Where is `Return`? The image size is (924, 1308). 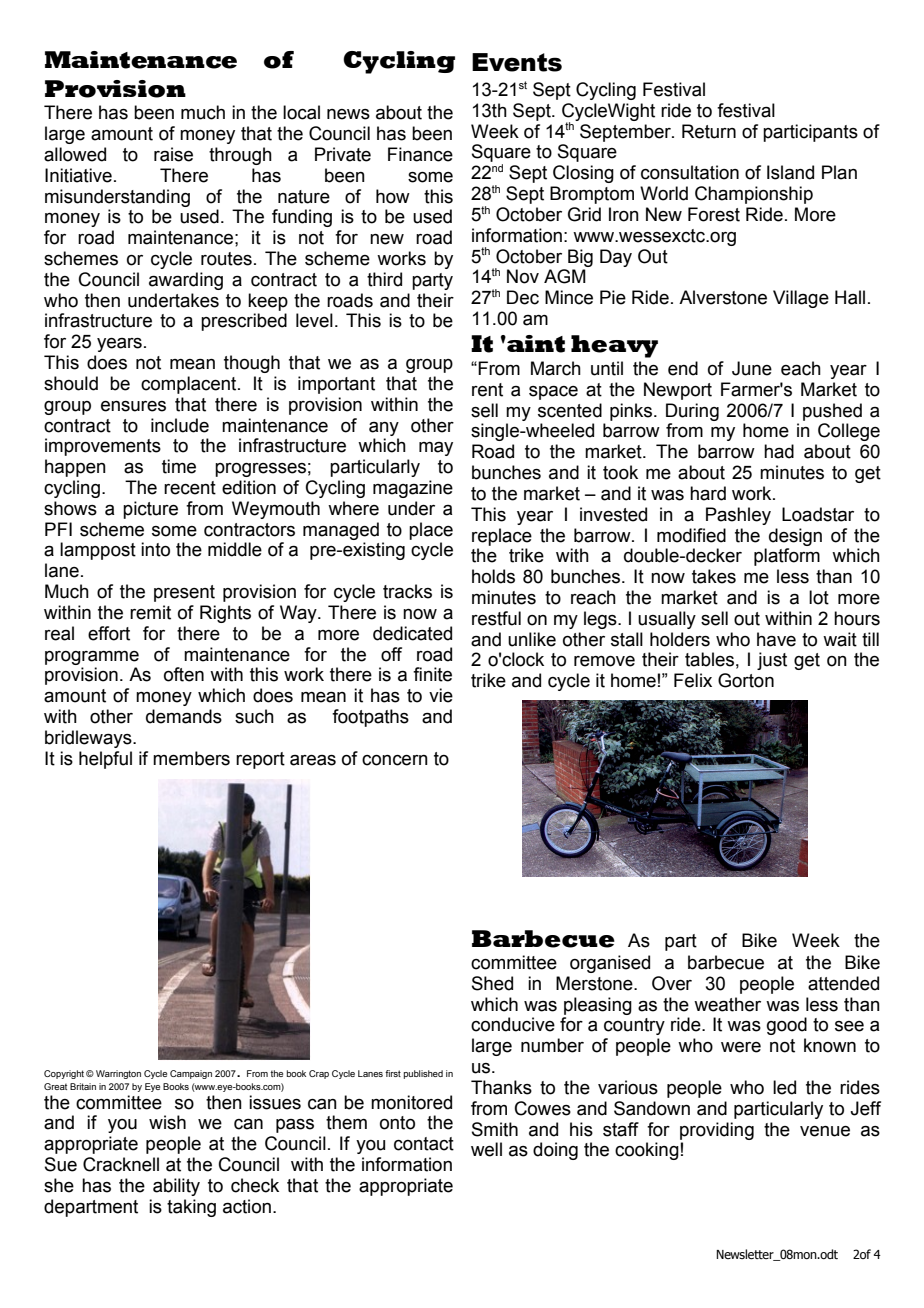
Return is located at coordinates (709, 131).
